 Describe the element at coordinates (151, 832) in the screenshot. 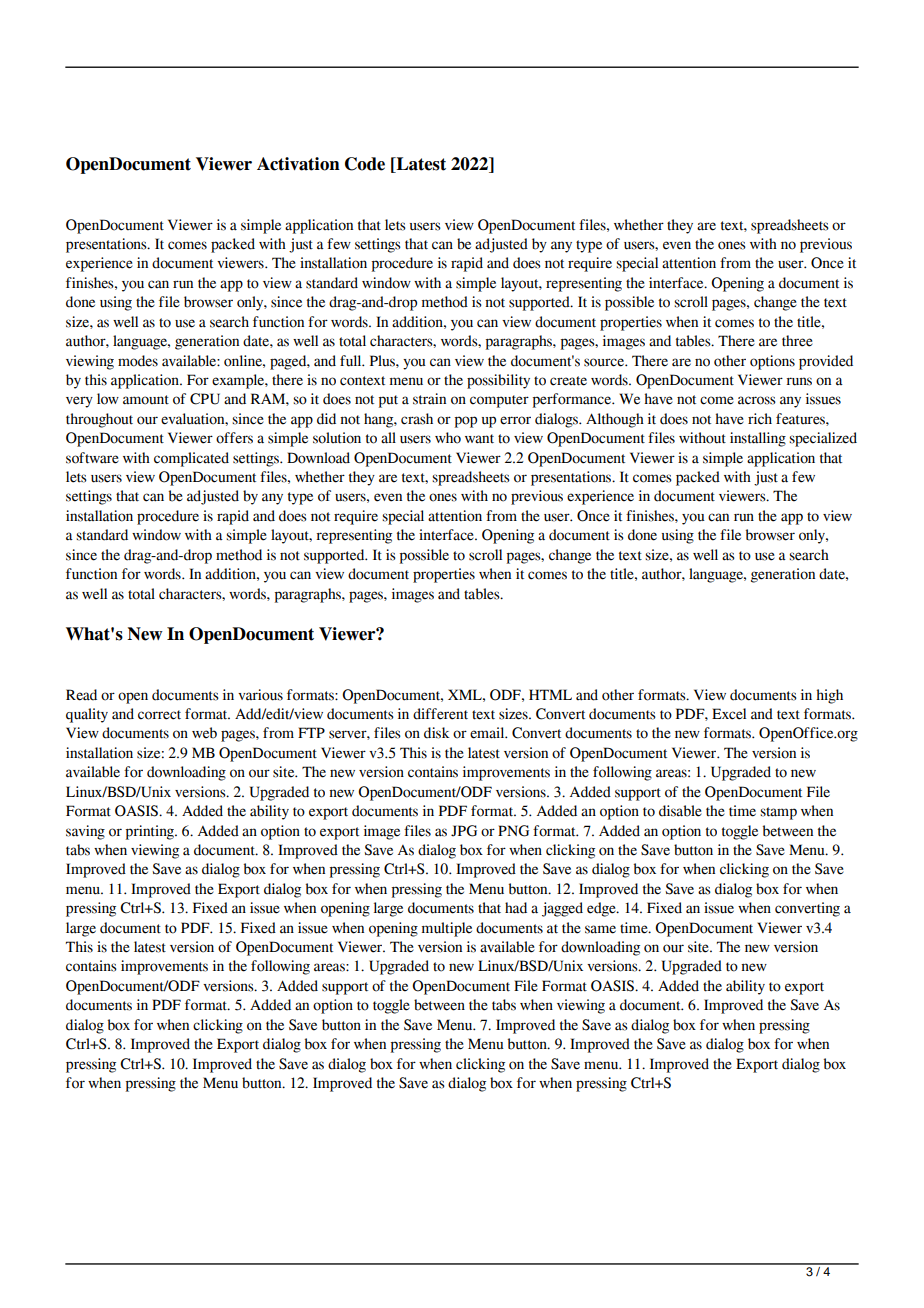

I see `printing` at that location.
